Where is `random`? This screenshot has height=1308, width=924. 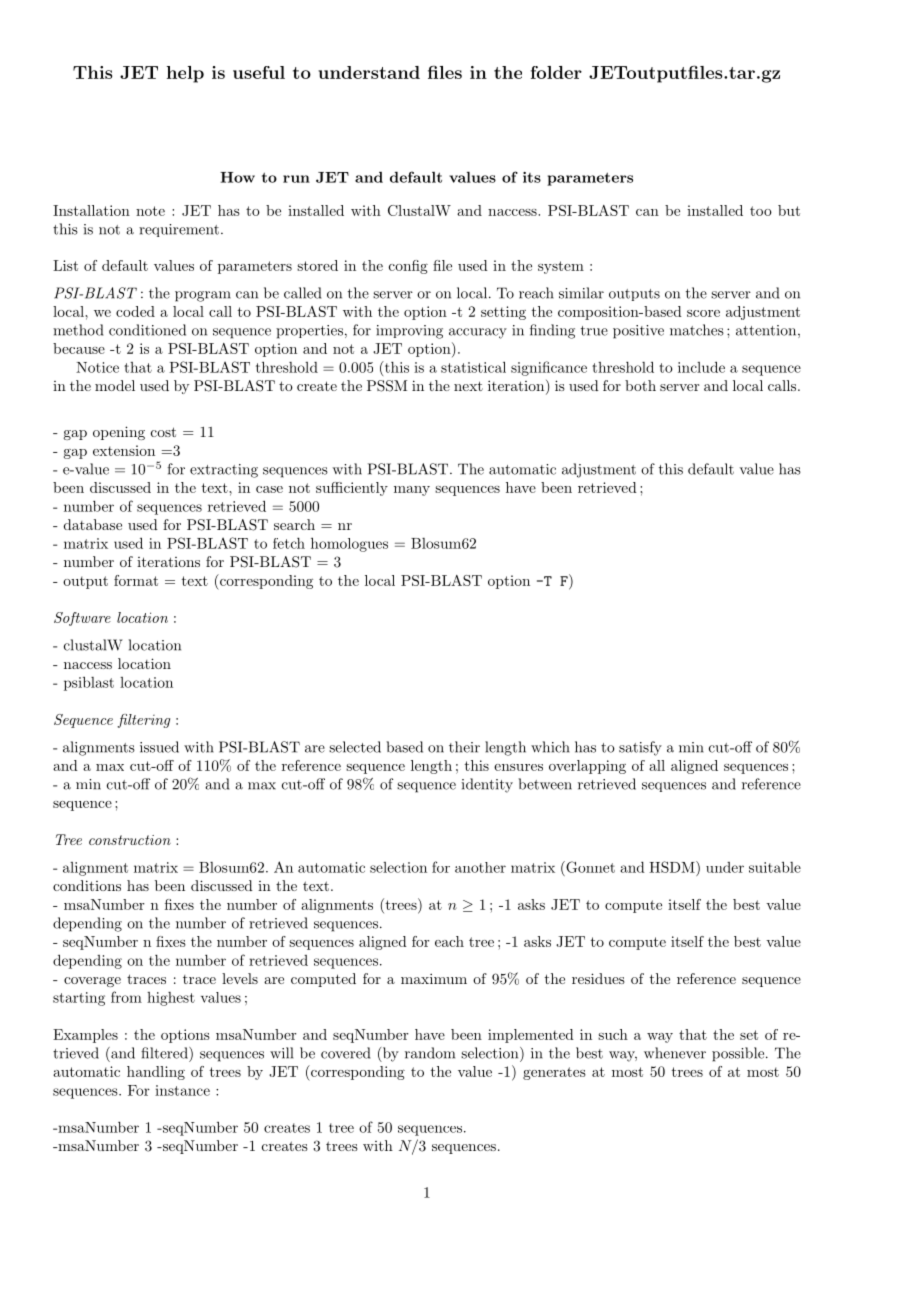
random is located at coordinates (430, 1053).
